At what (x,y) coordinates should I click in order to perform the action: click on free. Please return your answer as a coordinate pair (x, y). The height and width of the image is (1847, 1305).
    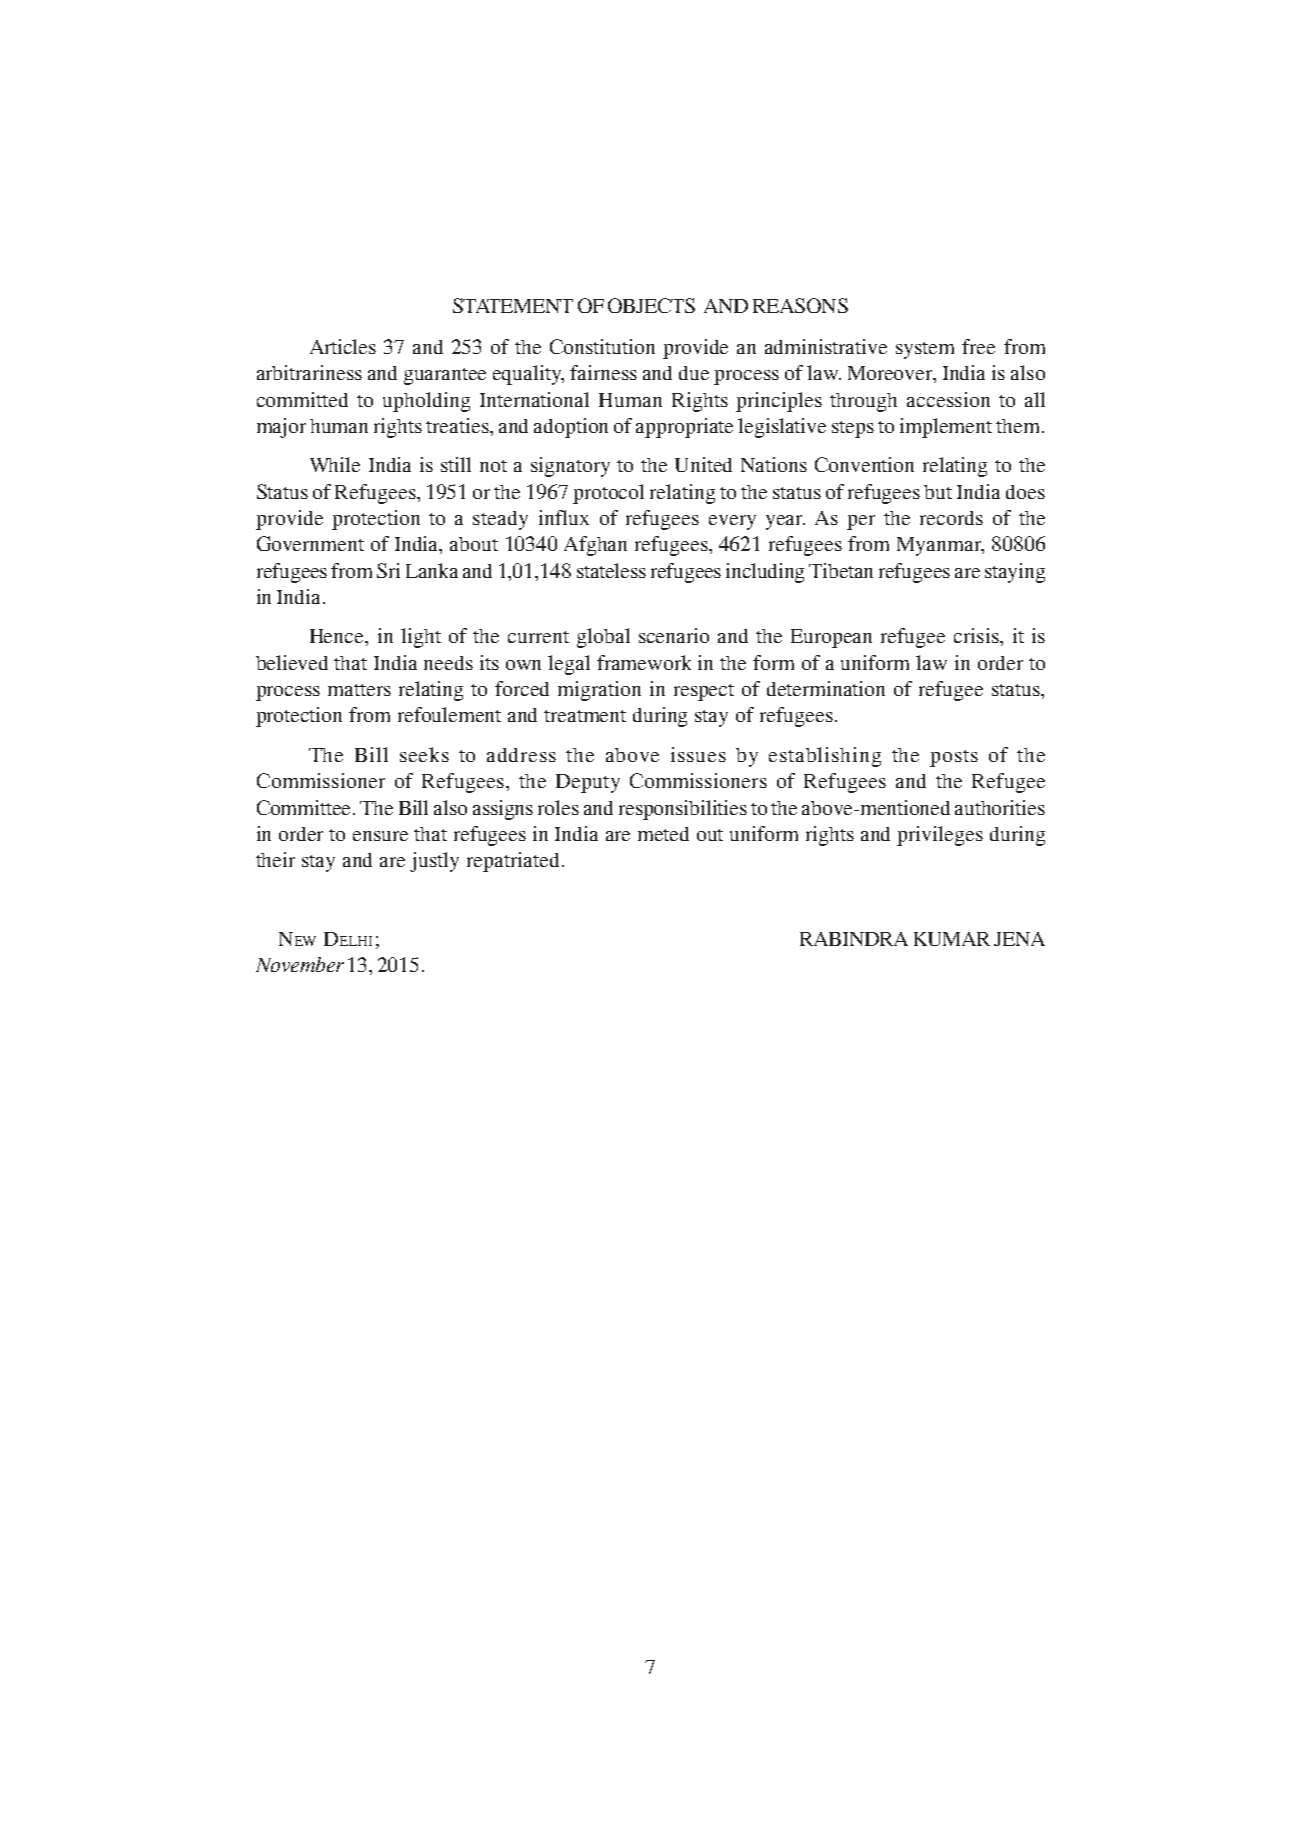
    Looking at the image, I should click on (978, 346).
